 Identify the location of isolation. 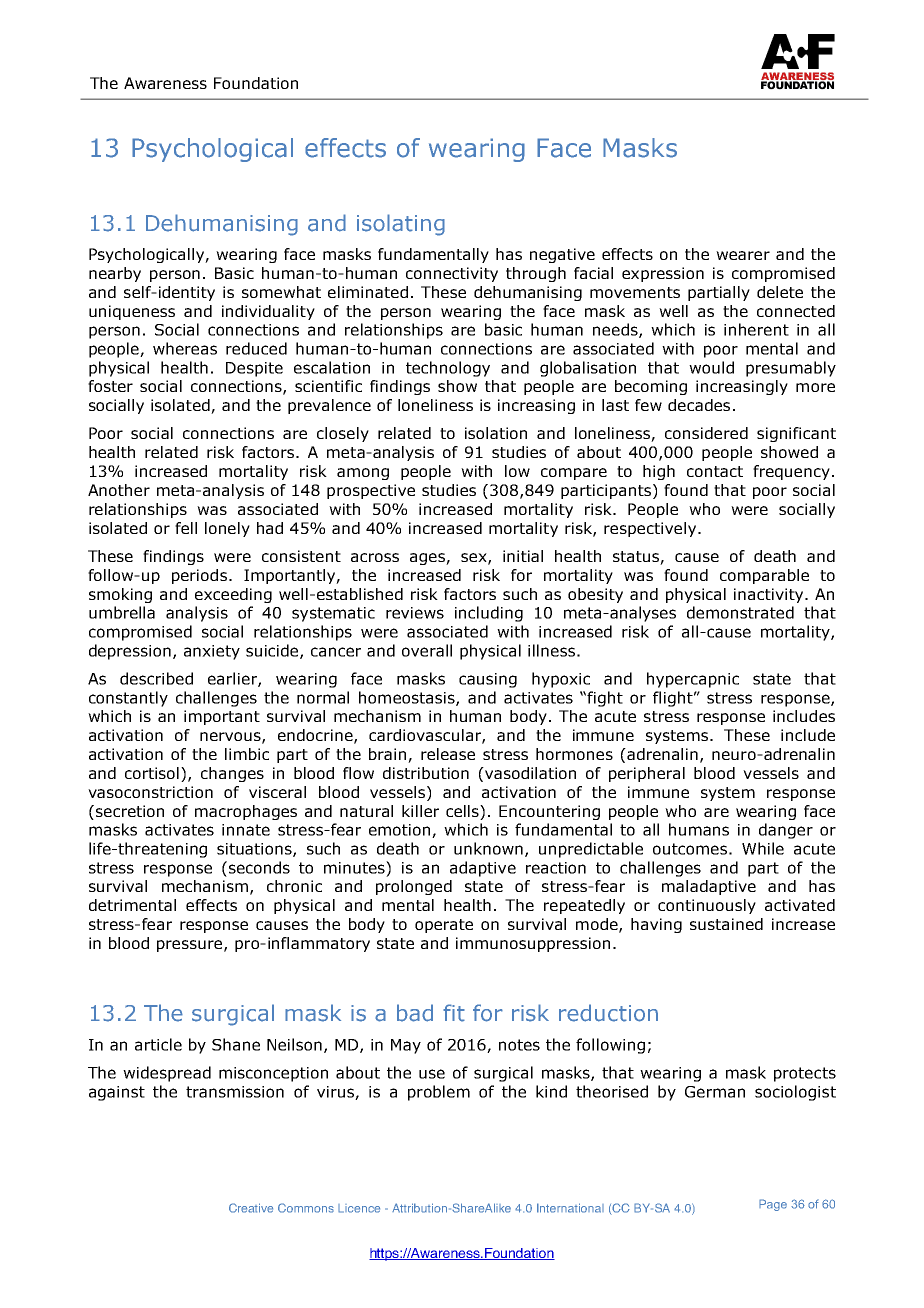
(496, 433).
